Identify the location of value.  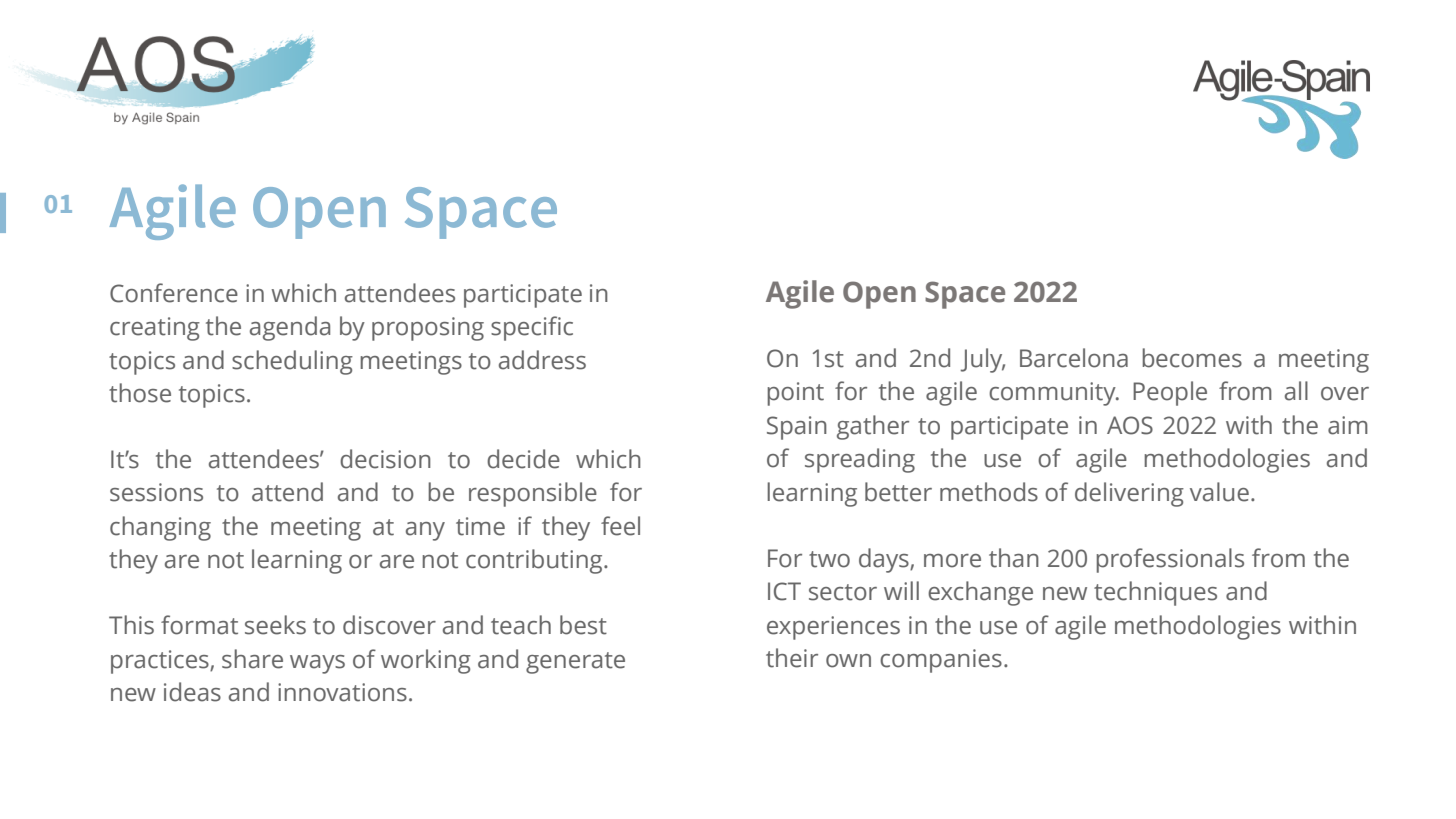
(1219, 492).
